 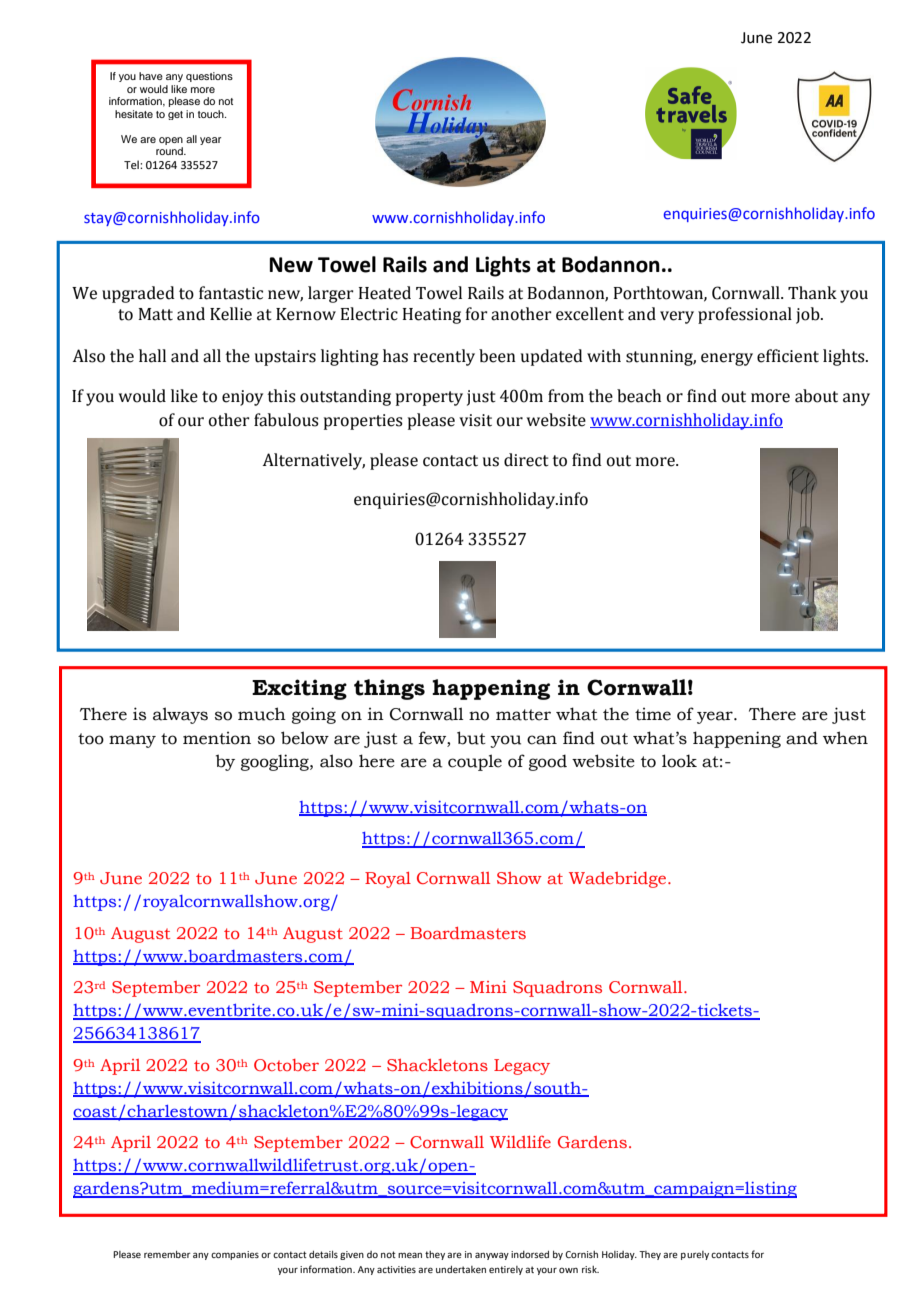 What do you see at coordinates (167, 1254) in the screenshot?
I see `remember` at bounding box center [167, 1254].
